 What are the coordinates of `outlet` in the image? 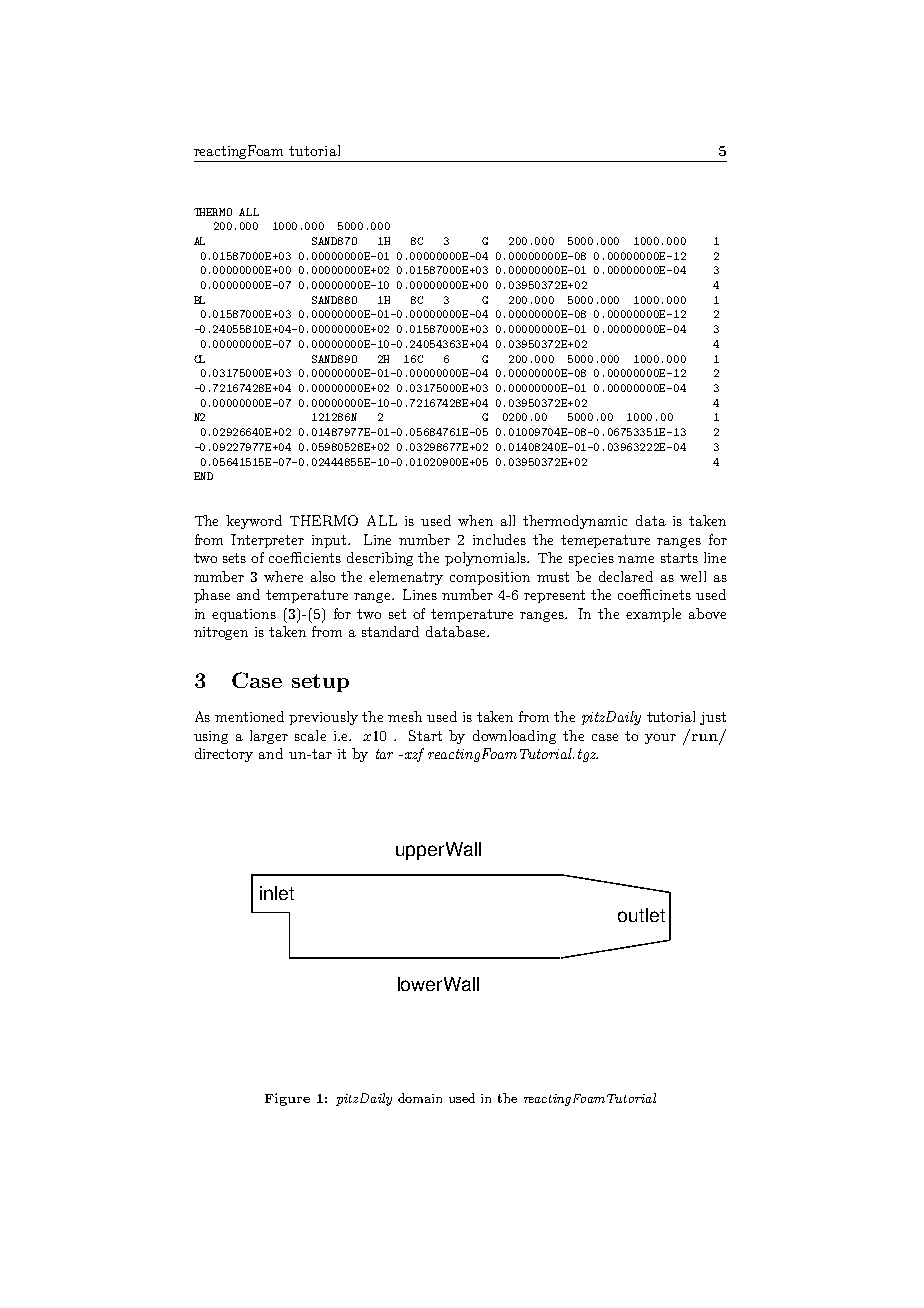 It's located at (641, 915).
